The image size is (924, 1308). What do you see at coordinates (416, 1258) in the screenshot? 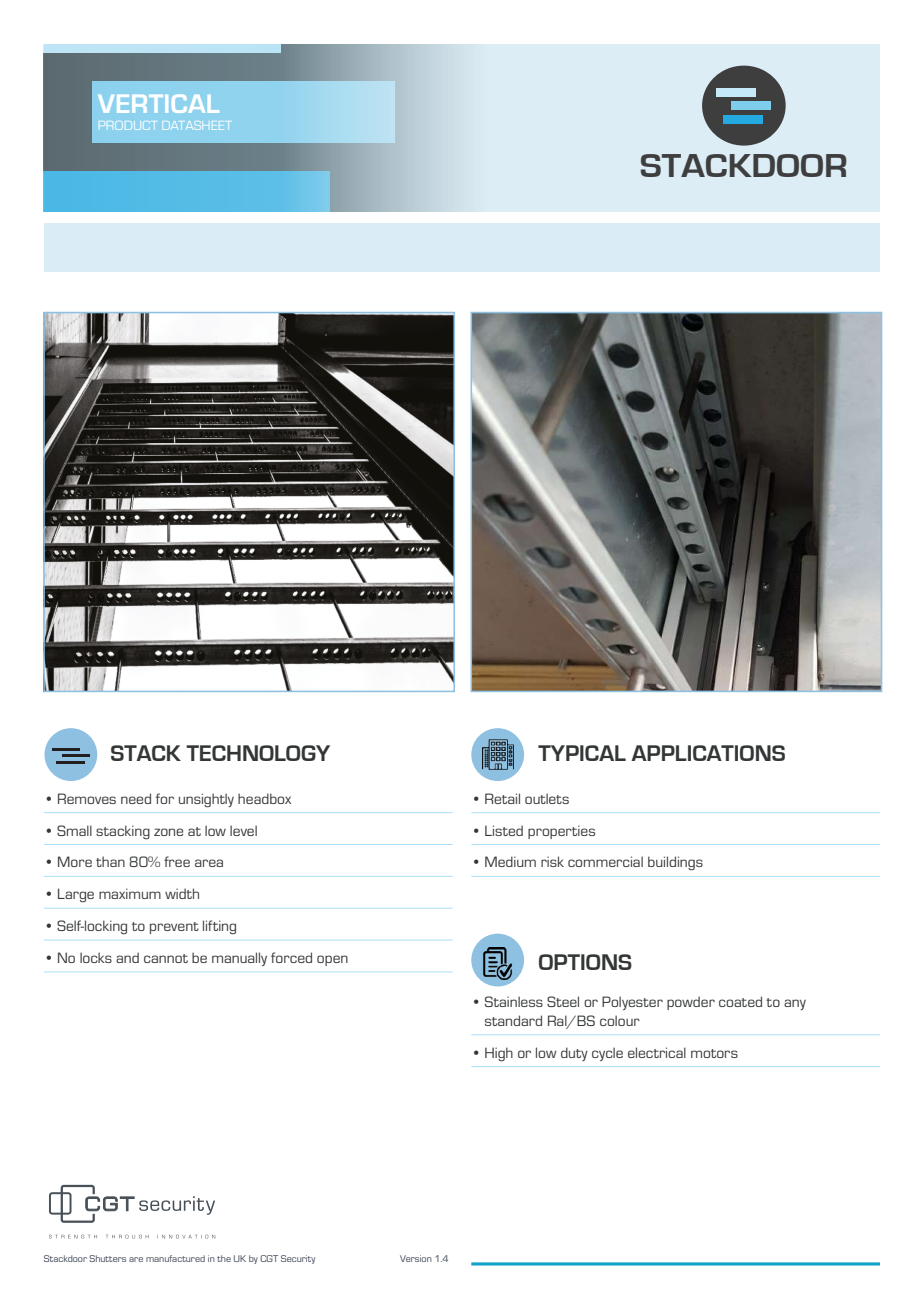
I see `Version` at bounding box center [416, 1258].
